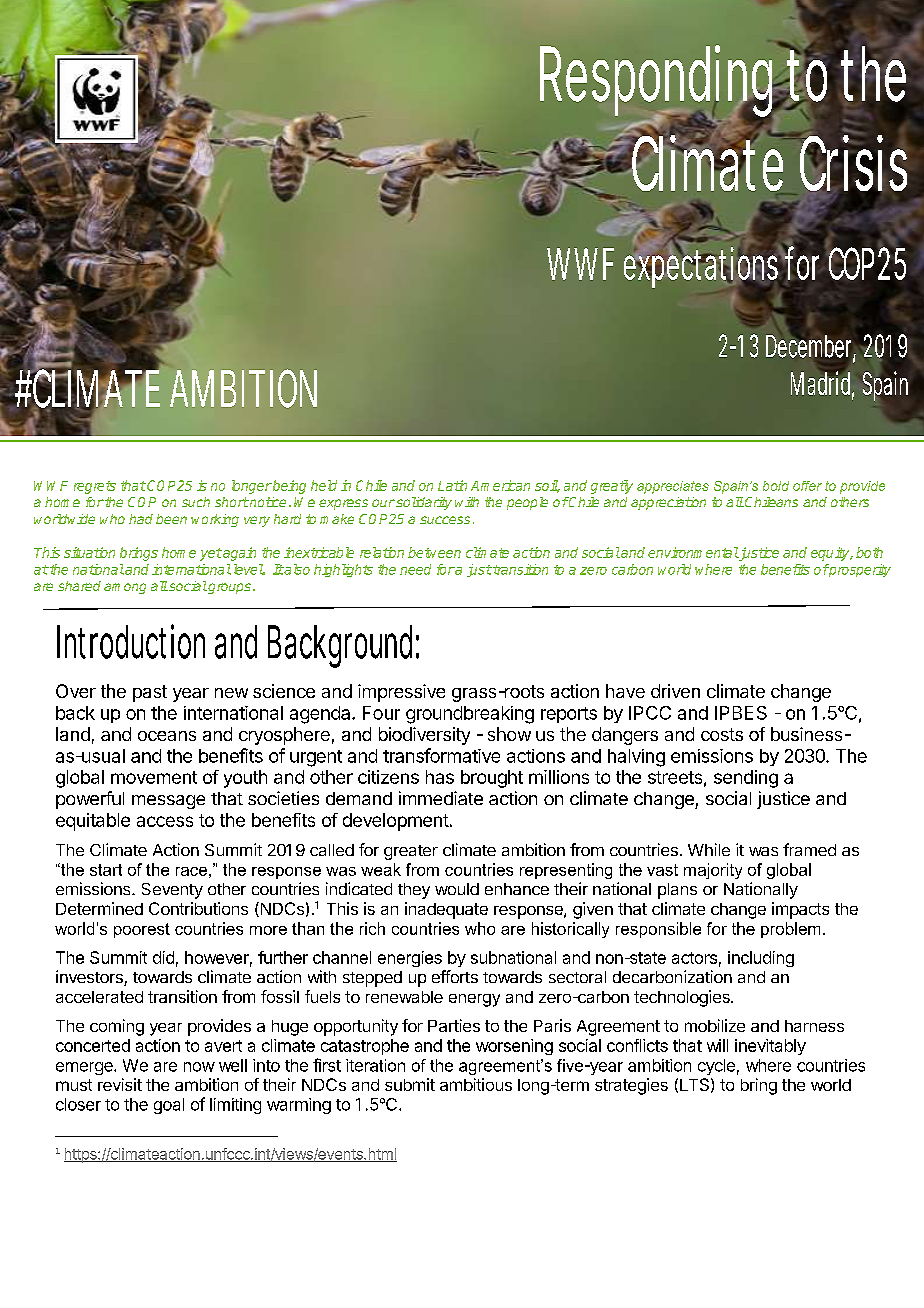 This screenshot has width=924, height=1308. Describe the element at coordinates (761, 959) in the screenshot. I see `including` at that location.
